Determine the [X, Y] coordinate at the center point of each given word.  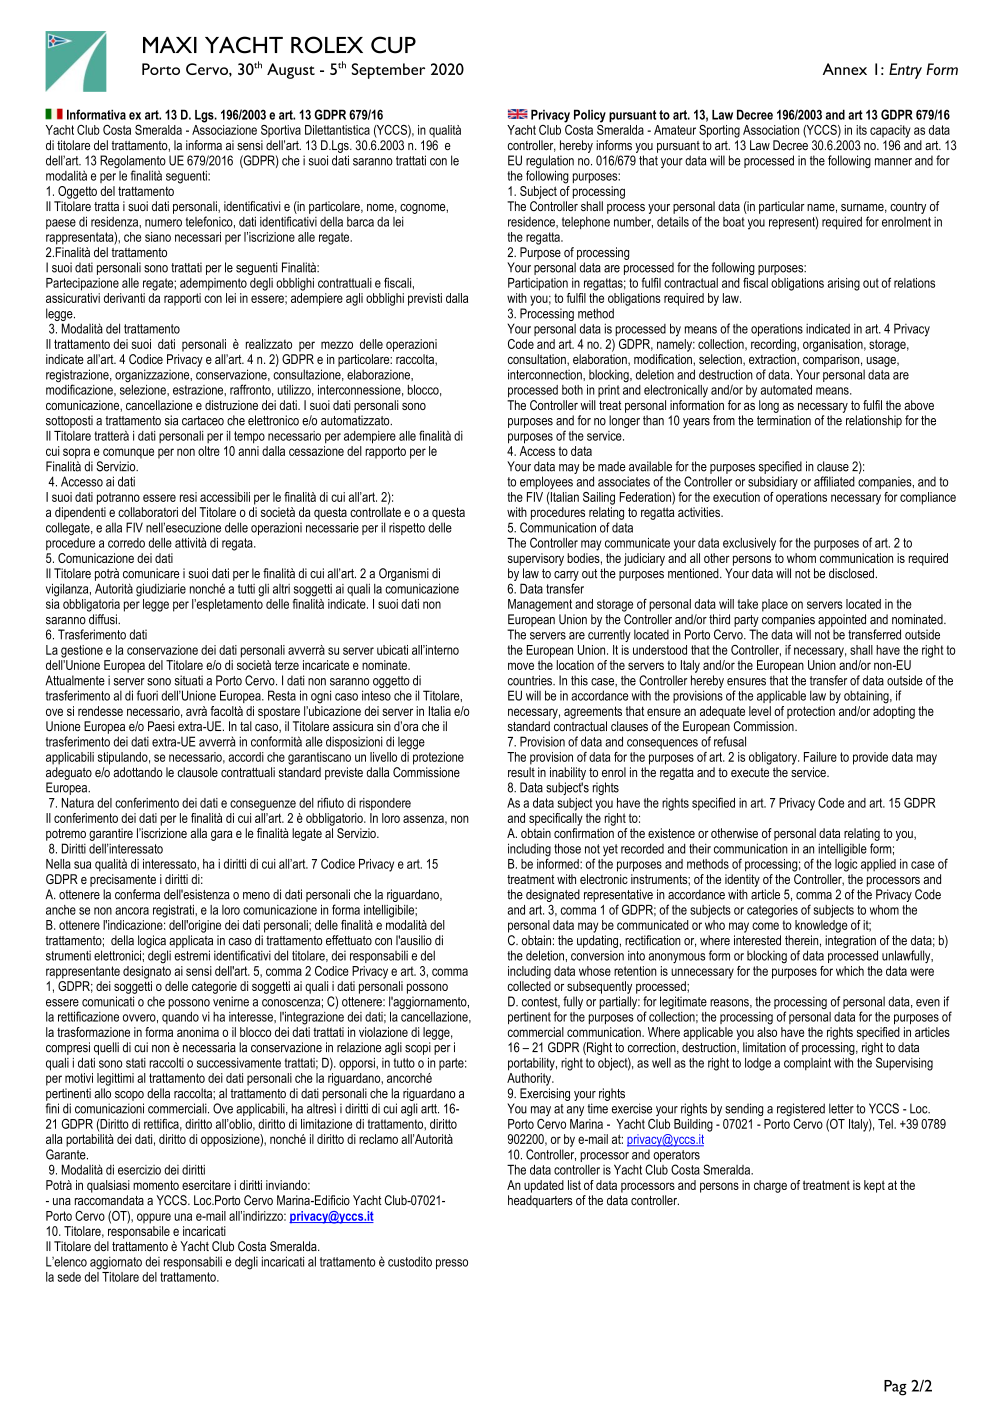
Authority [530, 1079]
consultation [538, 360]
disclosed [851, 573]
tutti [246, 589]
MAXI [170, 44]
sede [69, 1277]
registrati [174, 911]
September [388, 71]
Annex [845, 69]
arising [844, 284]
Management [540, 605]
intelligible [842, 850]
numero [163, 223]
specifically [556, 818]
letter [841, 1108]
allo [102, 1093]
